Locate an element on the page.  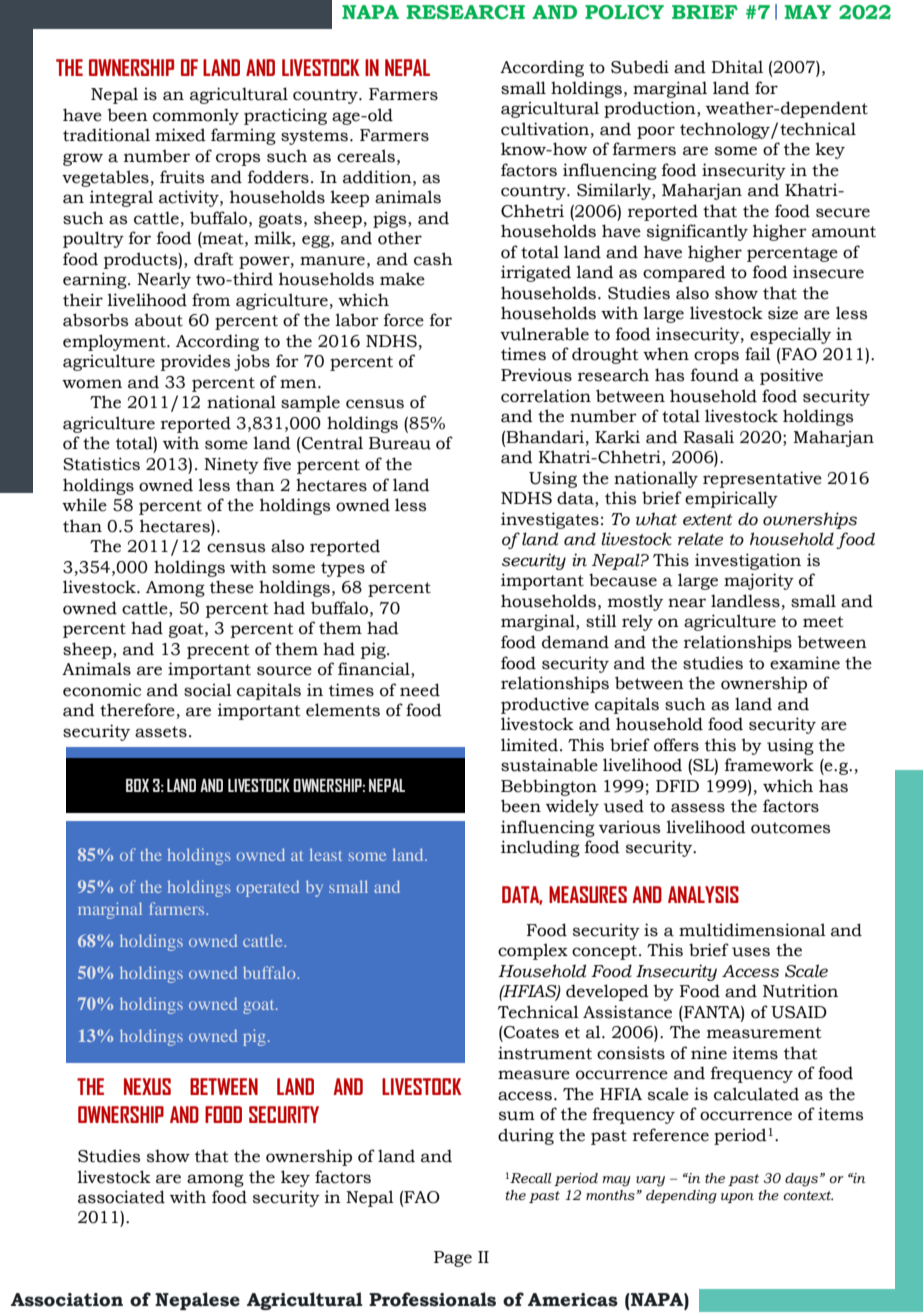
need is located at coordinates (420, 690).
